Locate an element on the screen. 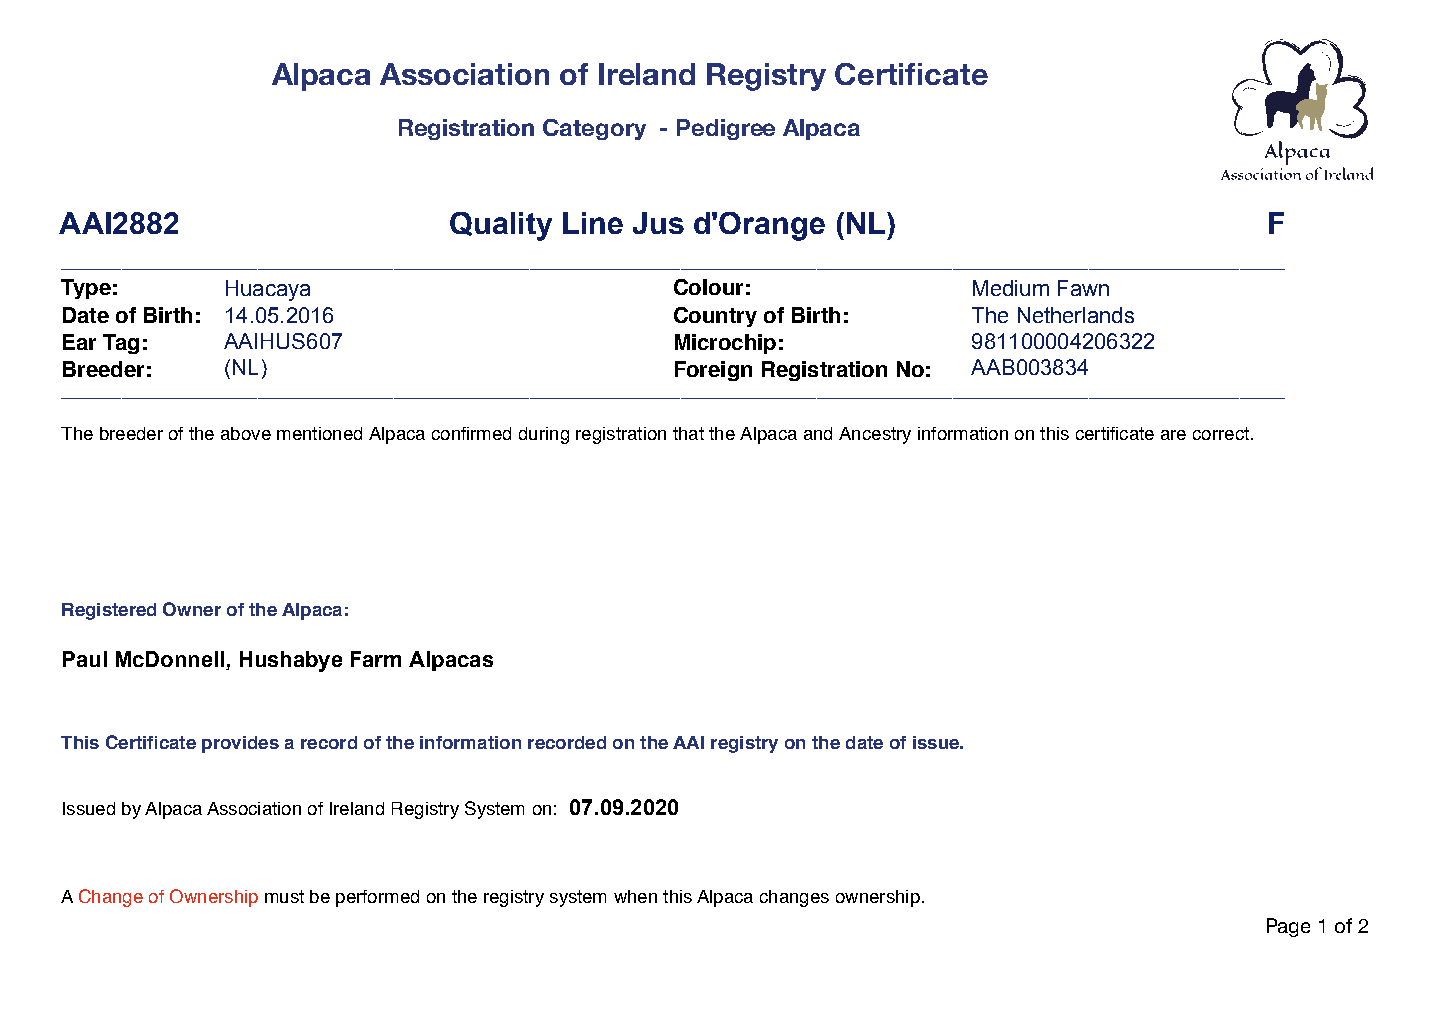  must is located at coordinates (284, 896).
